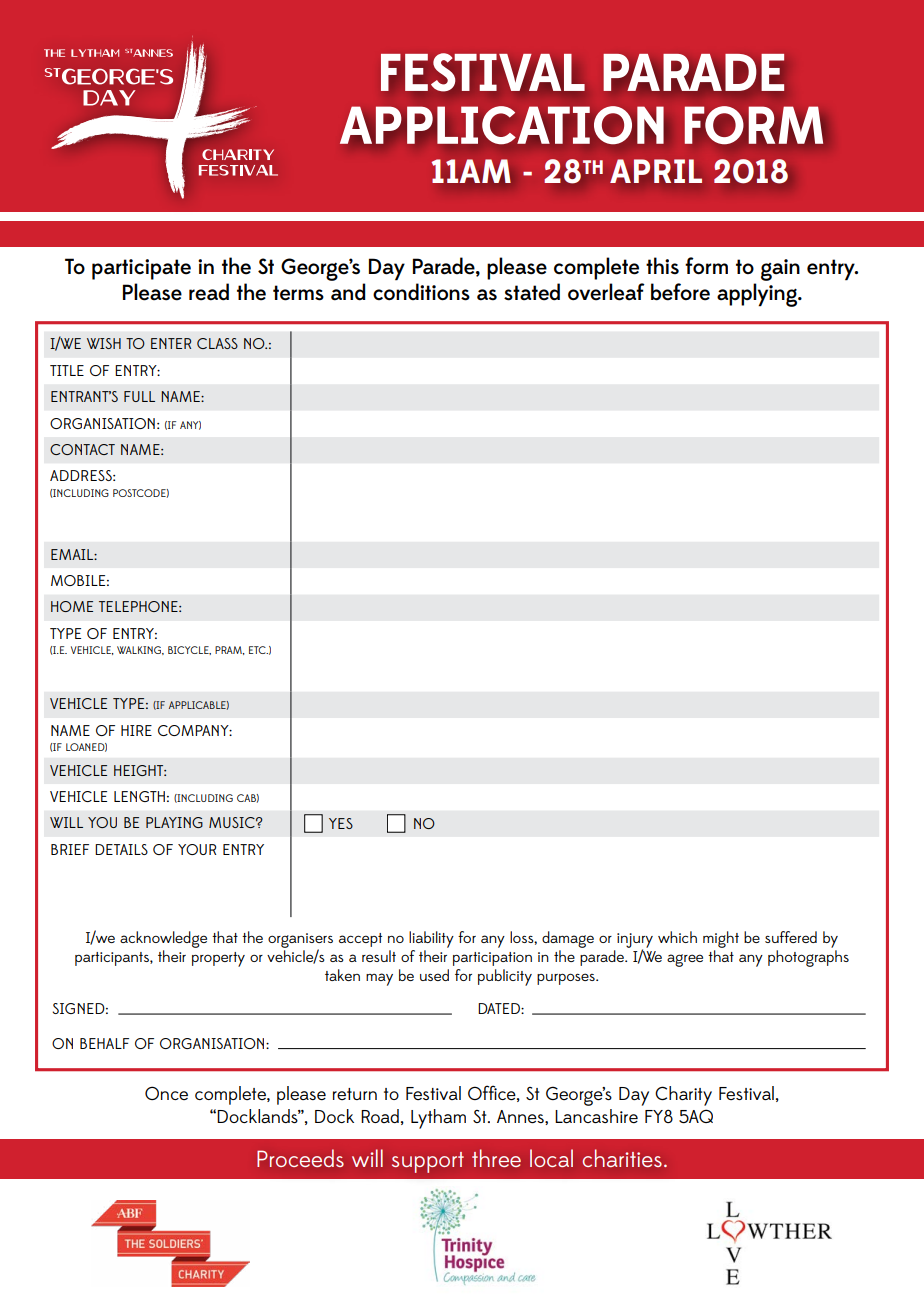 Image resolution: width=924 pixels, height=1308 pixels. Describe the element at coordinates (421, 292) in the screenshot. I see `conditions` at that location.
